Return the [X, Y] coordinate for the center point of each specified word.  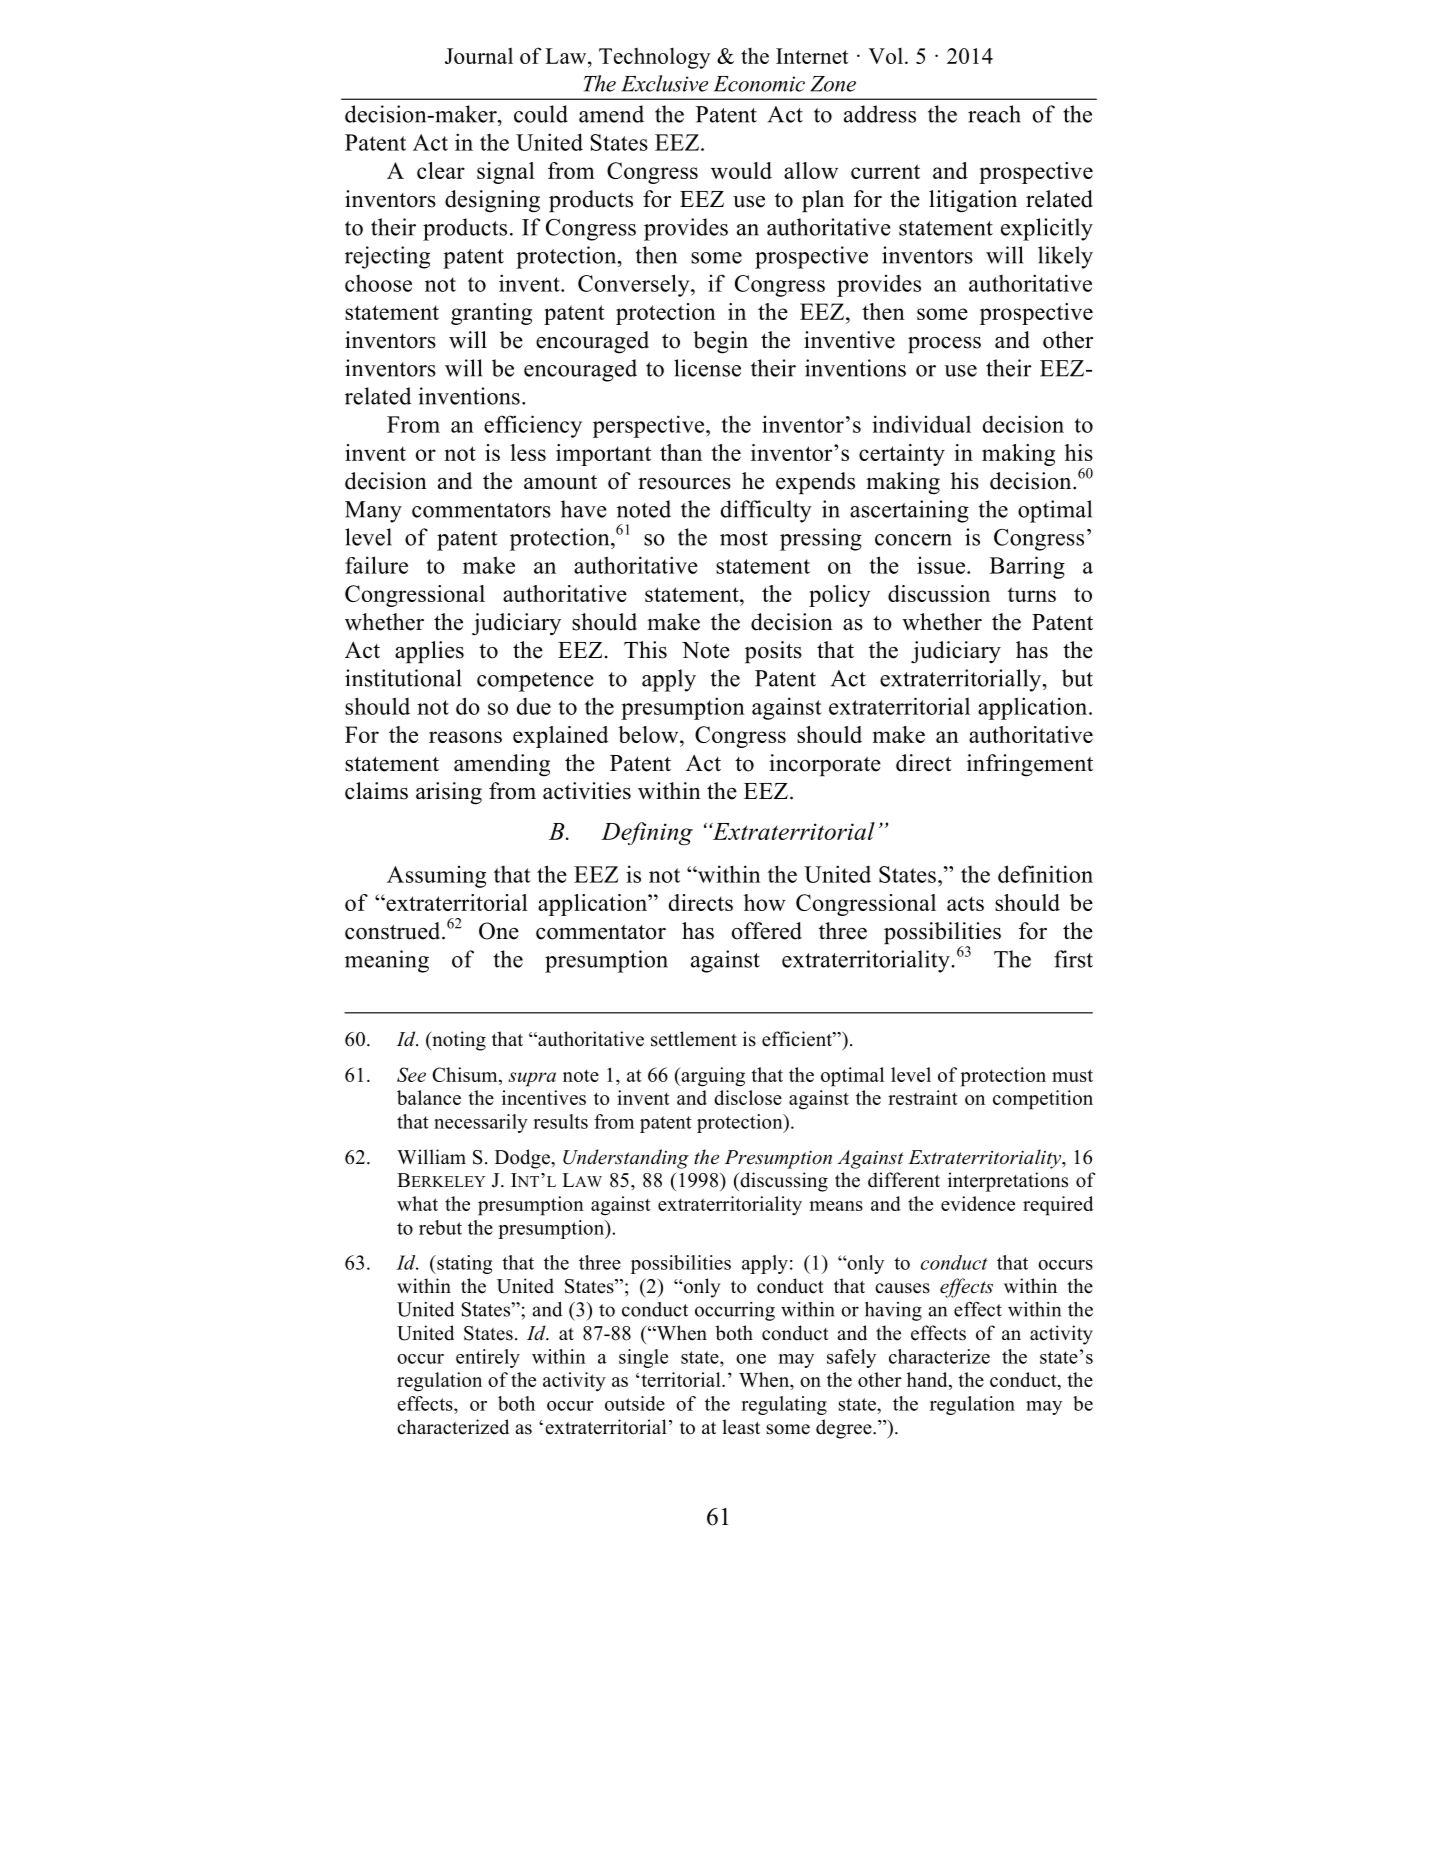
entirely [488, 1358]
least [741, 1427]
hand [928, 1379]
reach [994, 114]
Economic [759, 84]
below [649, 734]
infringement [1030, 765]
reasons [465, 737]
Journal [479, 56]
